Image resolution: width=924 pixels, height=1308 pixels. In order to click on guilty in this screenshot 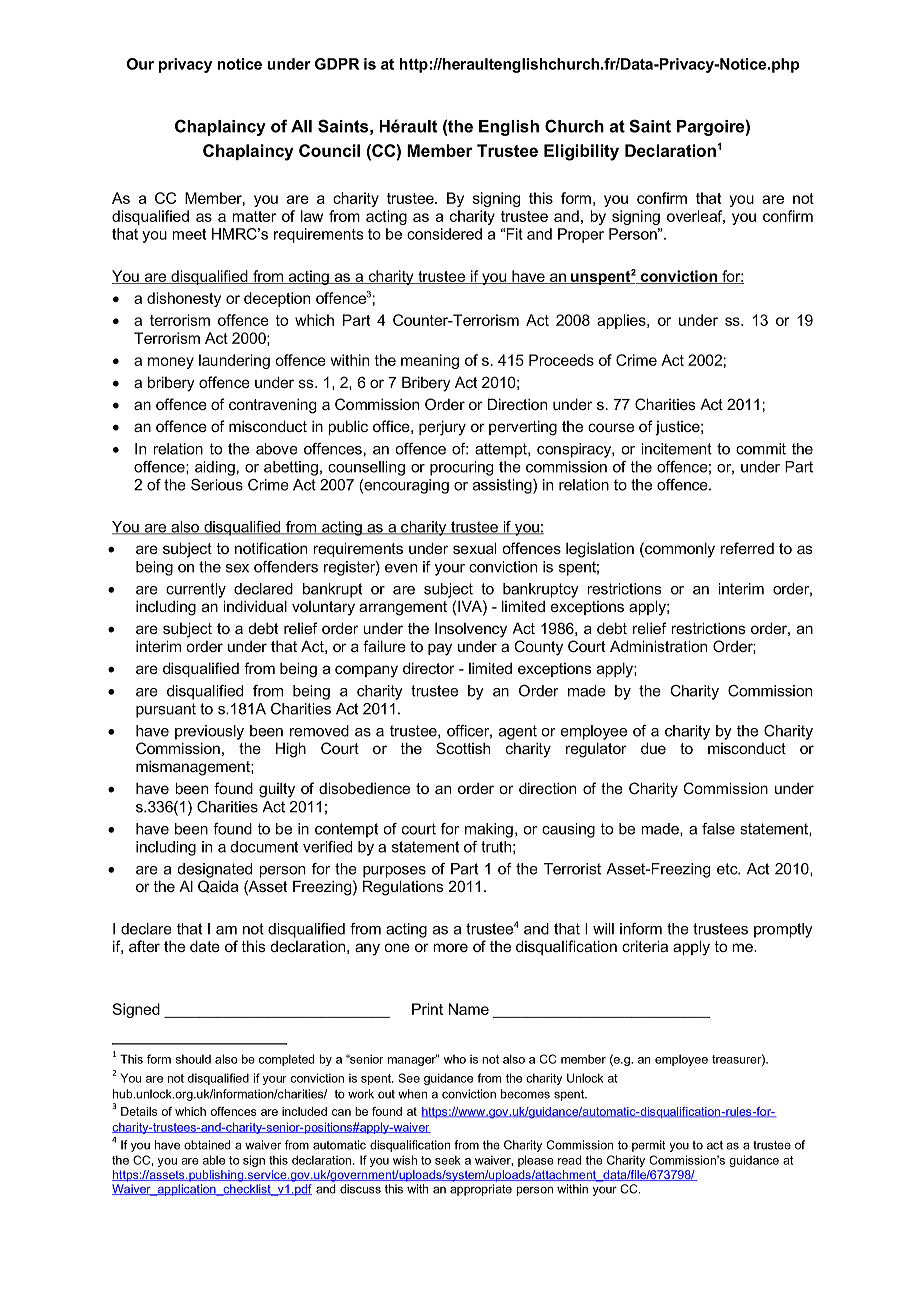, I will do `click(277, 790)`.
